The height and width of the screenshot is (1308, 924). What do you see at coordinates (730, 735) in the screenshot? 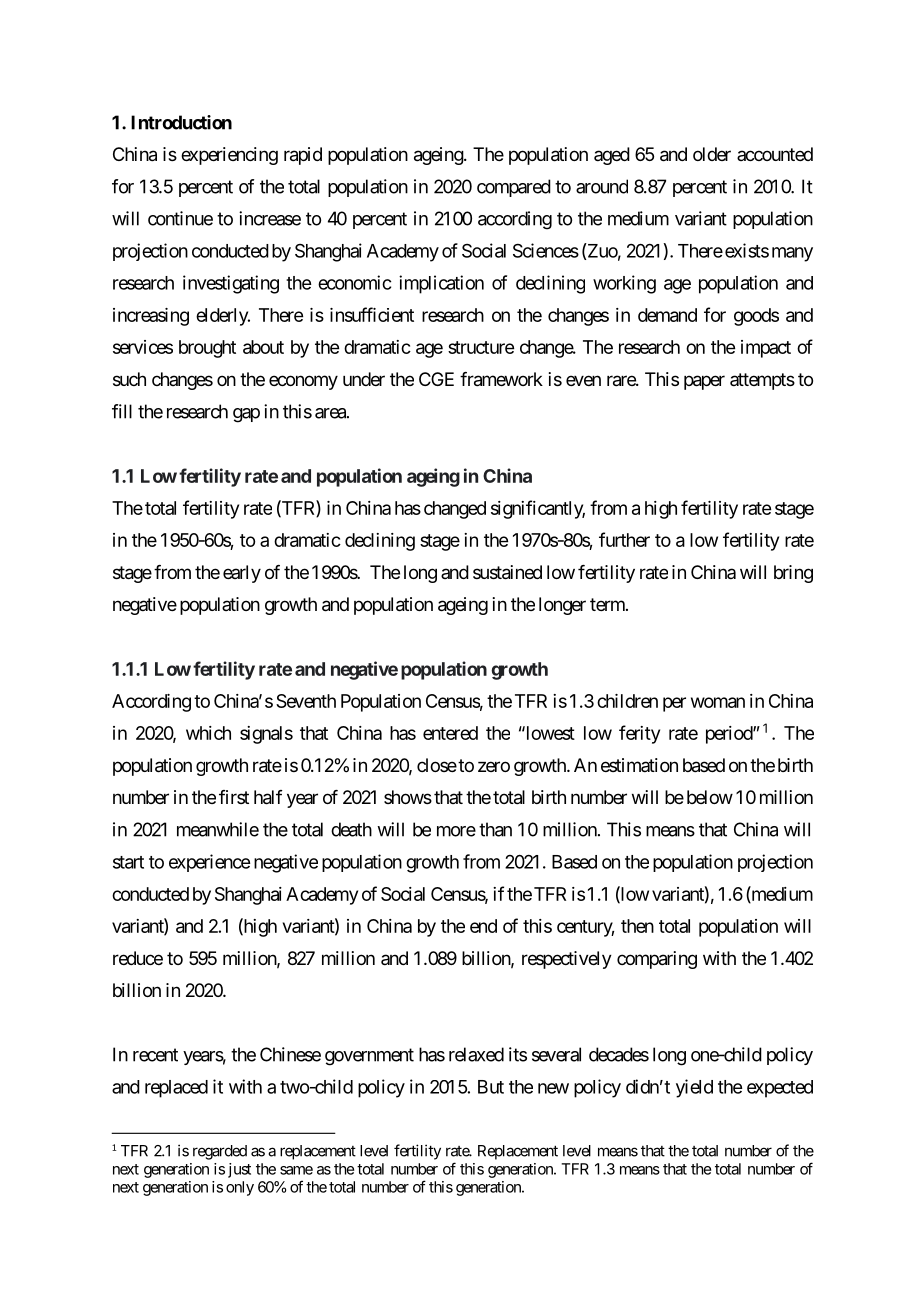
I see `period` at bounding box center [730, 735].
